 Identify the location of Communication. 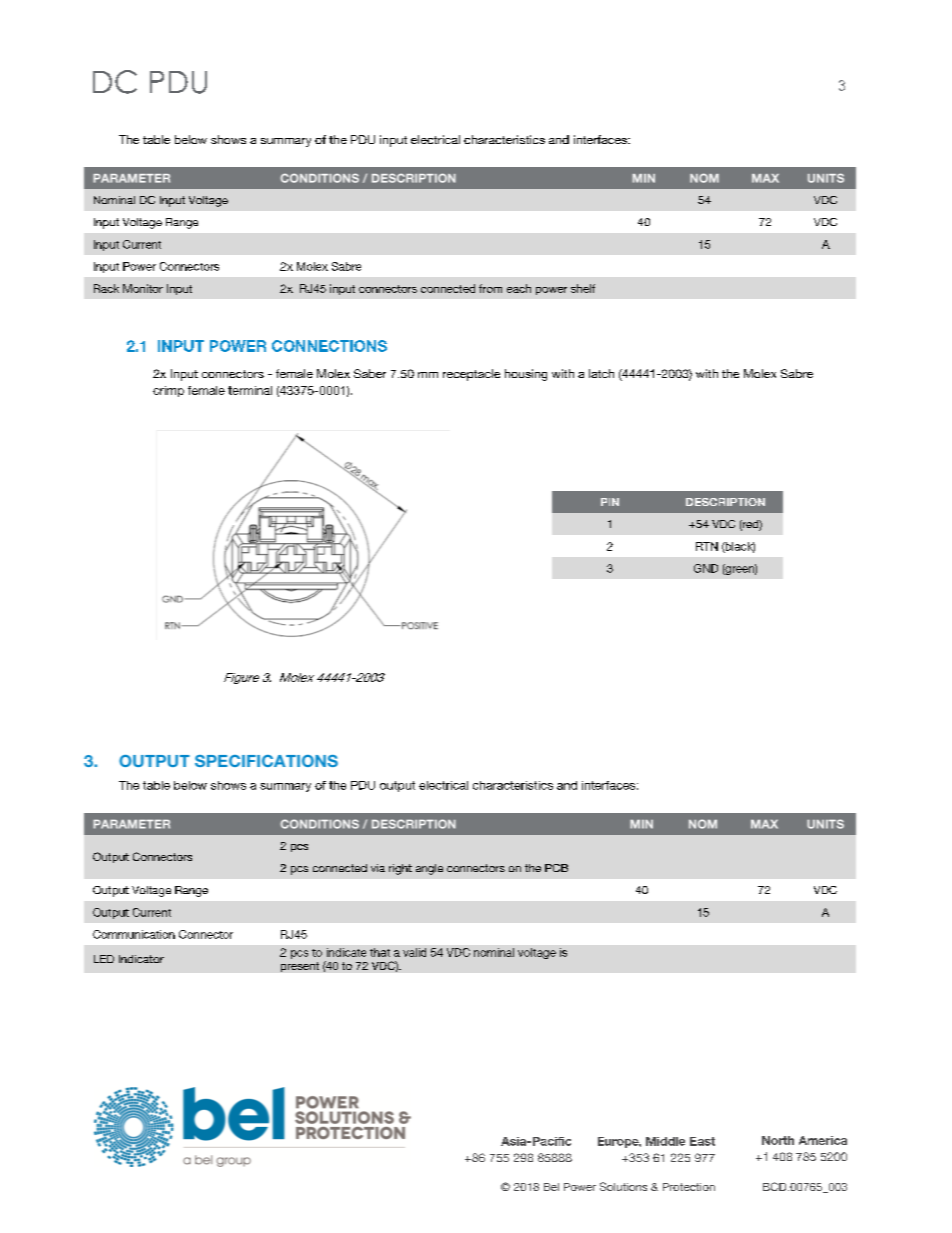
(134, 934).
